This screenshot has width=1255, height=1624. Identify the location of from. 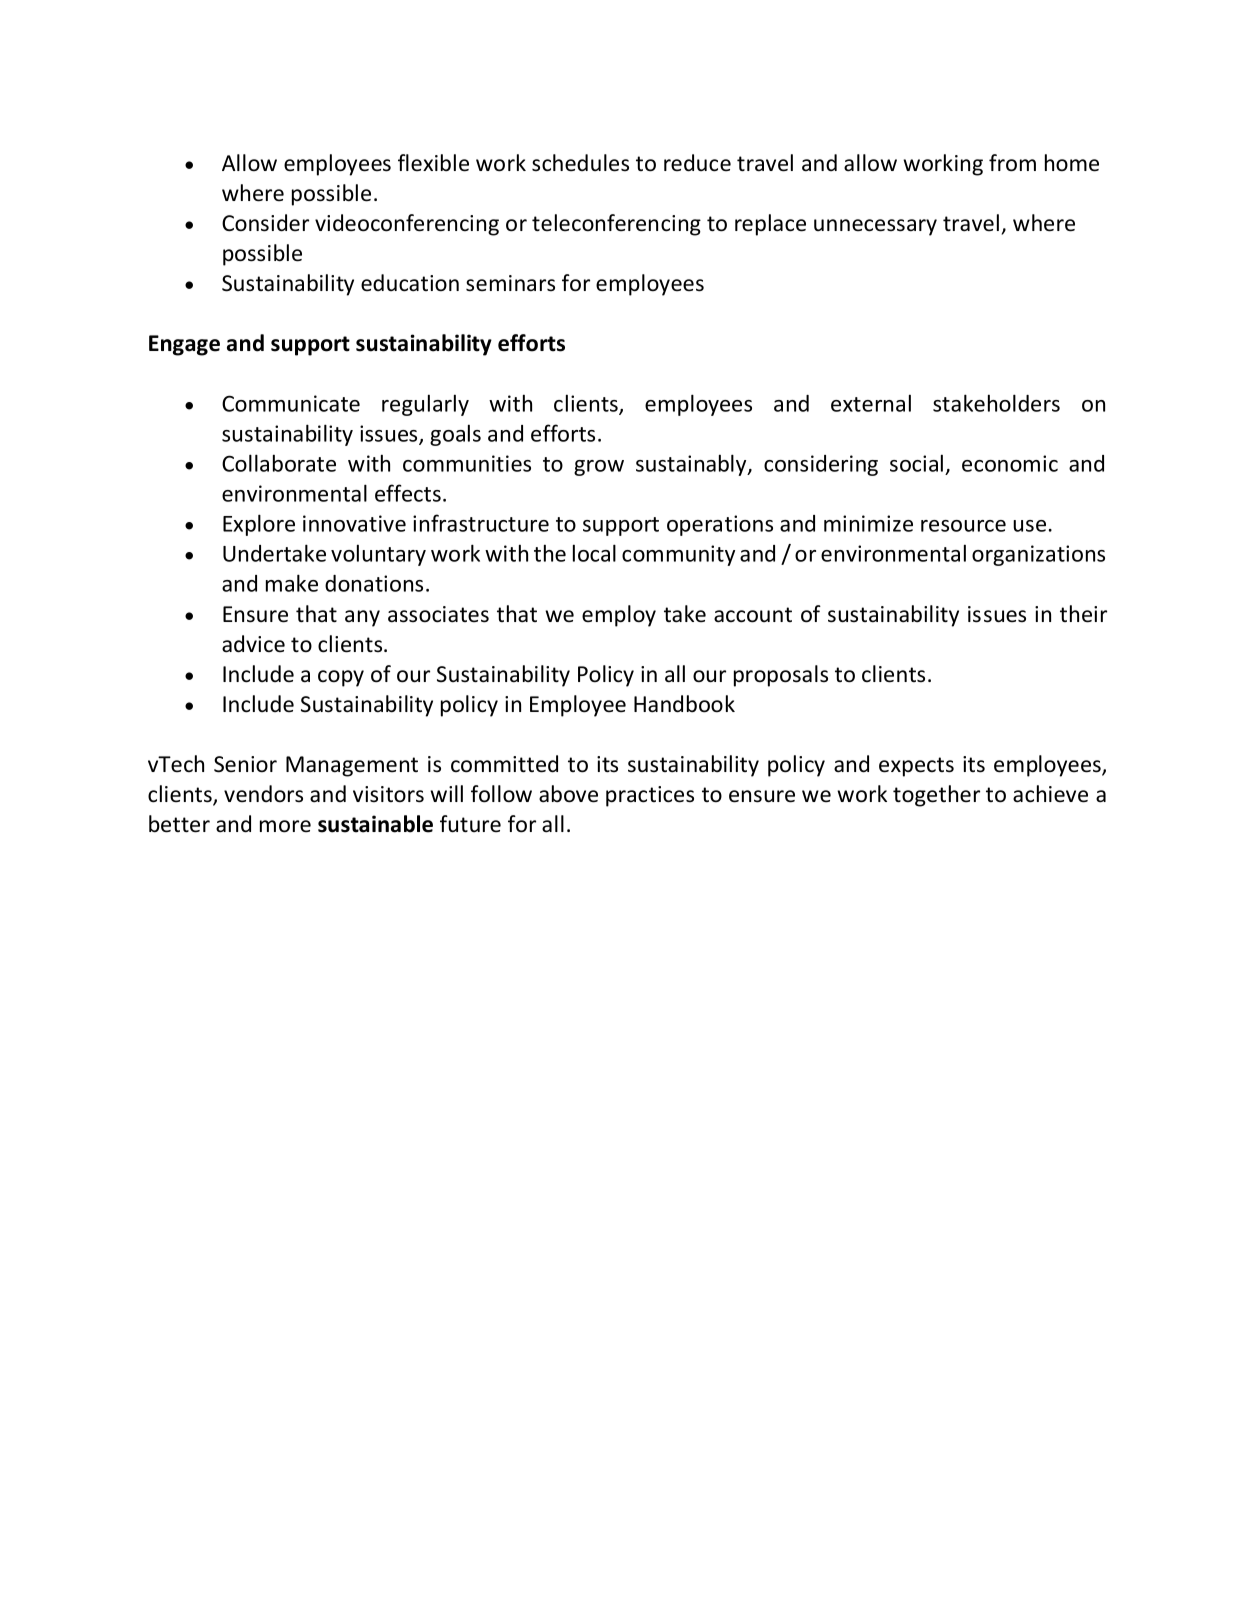
(1012, 163).
